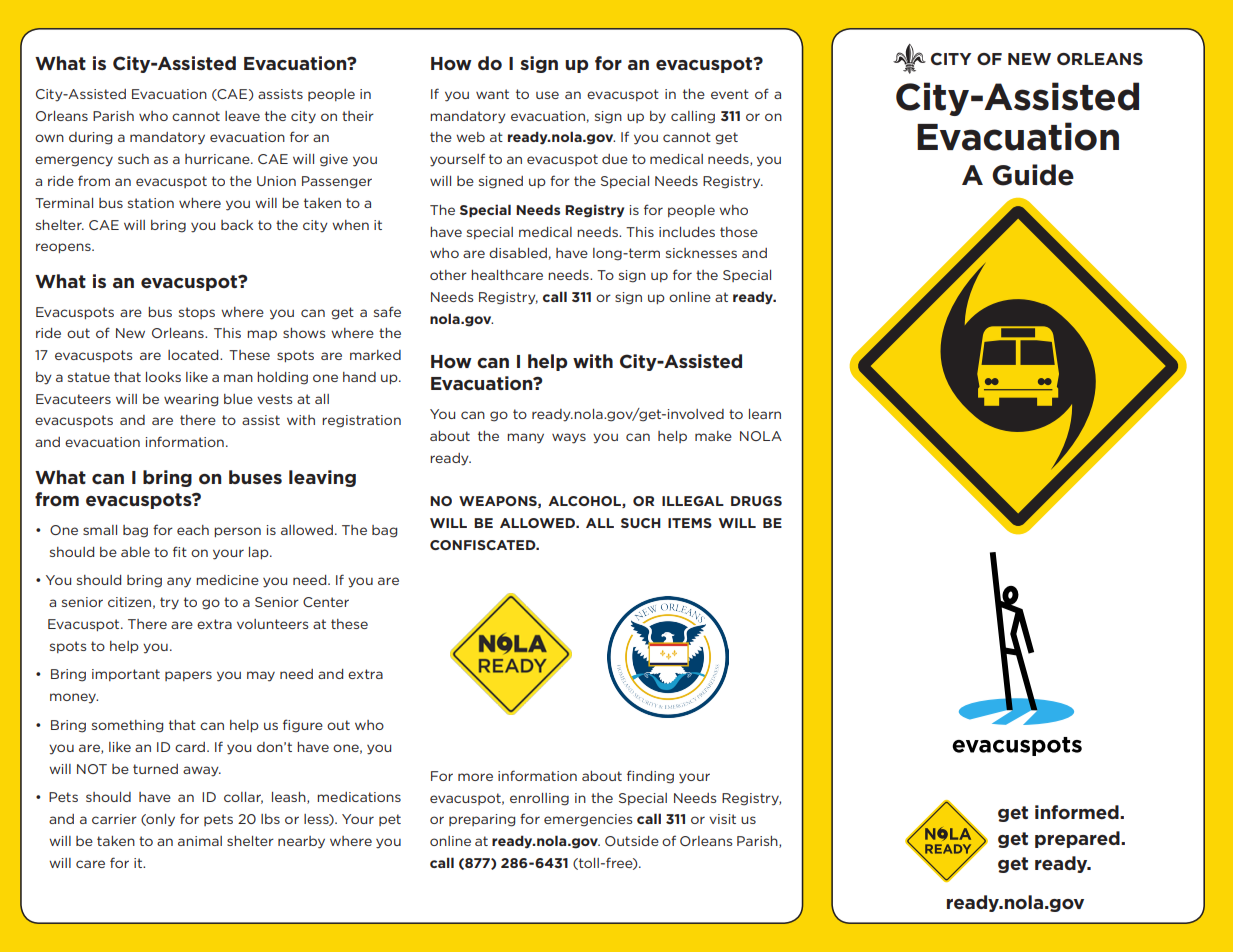 This page has height=952, width=1233. What do you see at coordinates (569, 438) in the page?
I see `ways` at bounding box center [569, 438].
